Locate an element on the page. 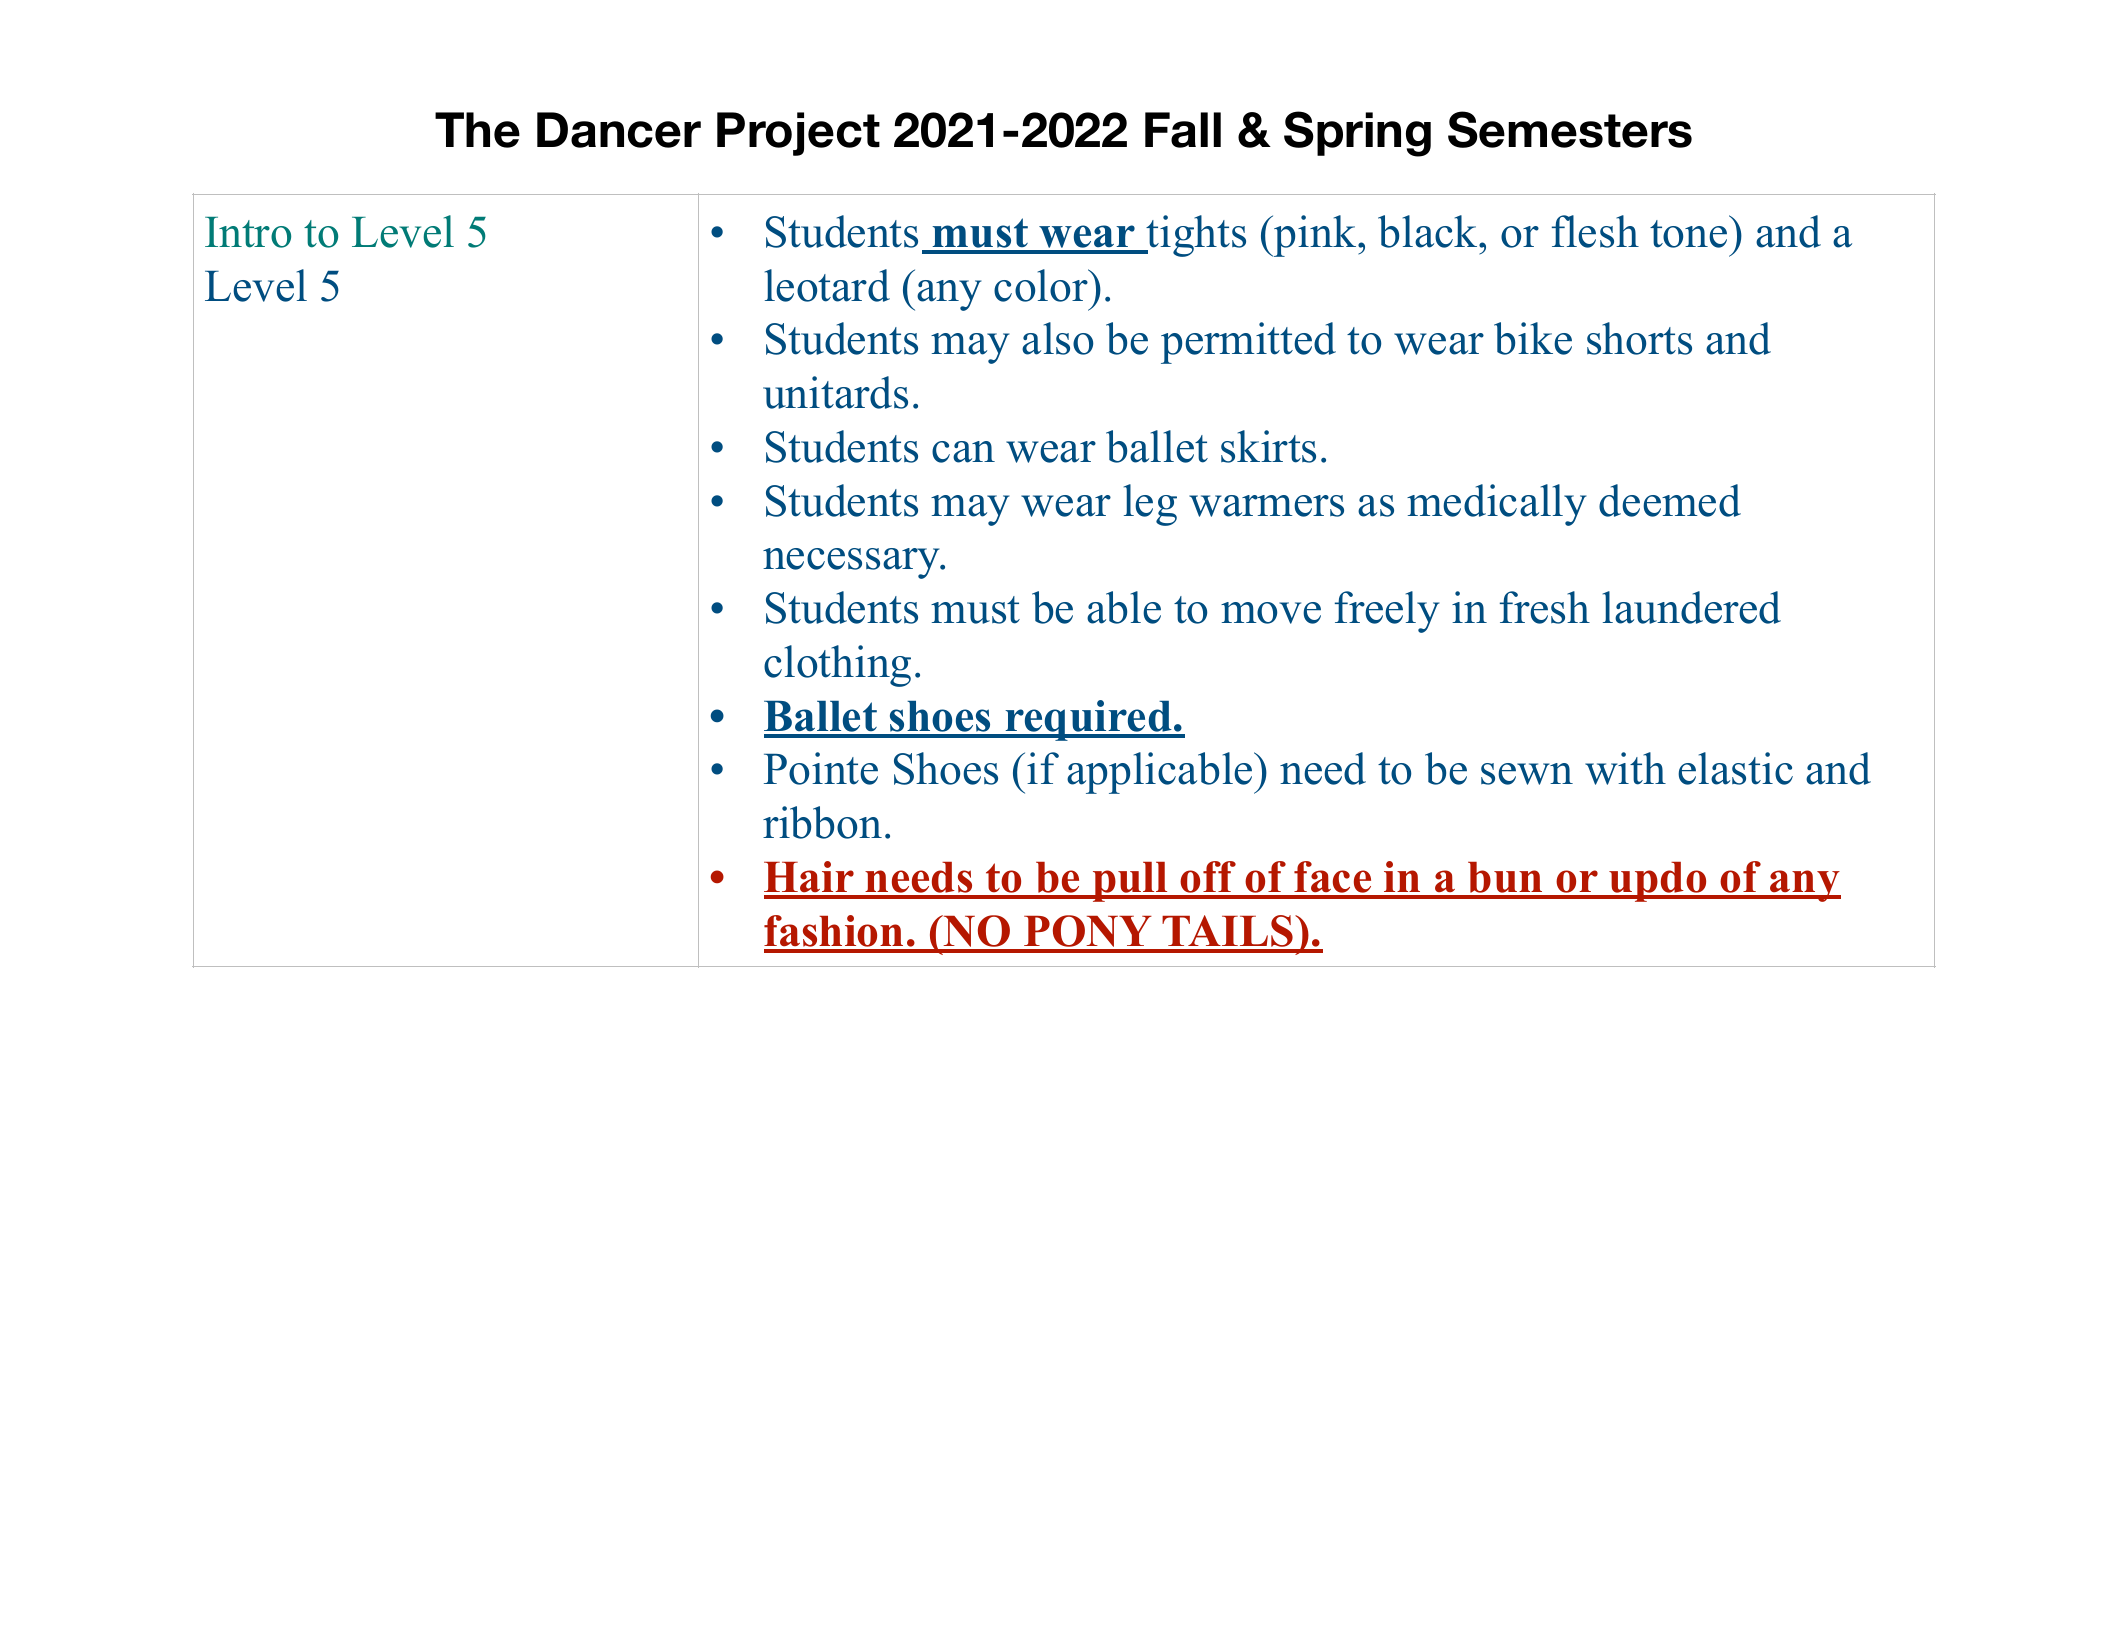 The height and width of the page is (1645, 2128). The is located at coordinates (477, 130).
